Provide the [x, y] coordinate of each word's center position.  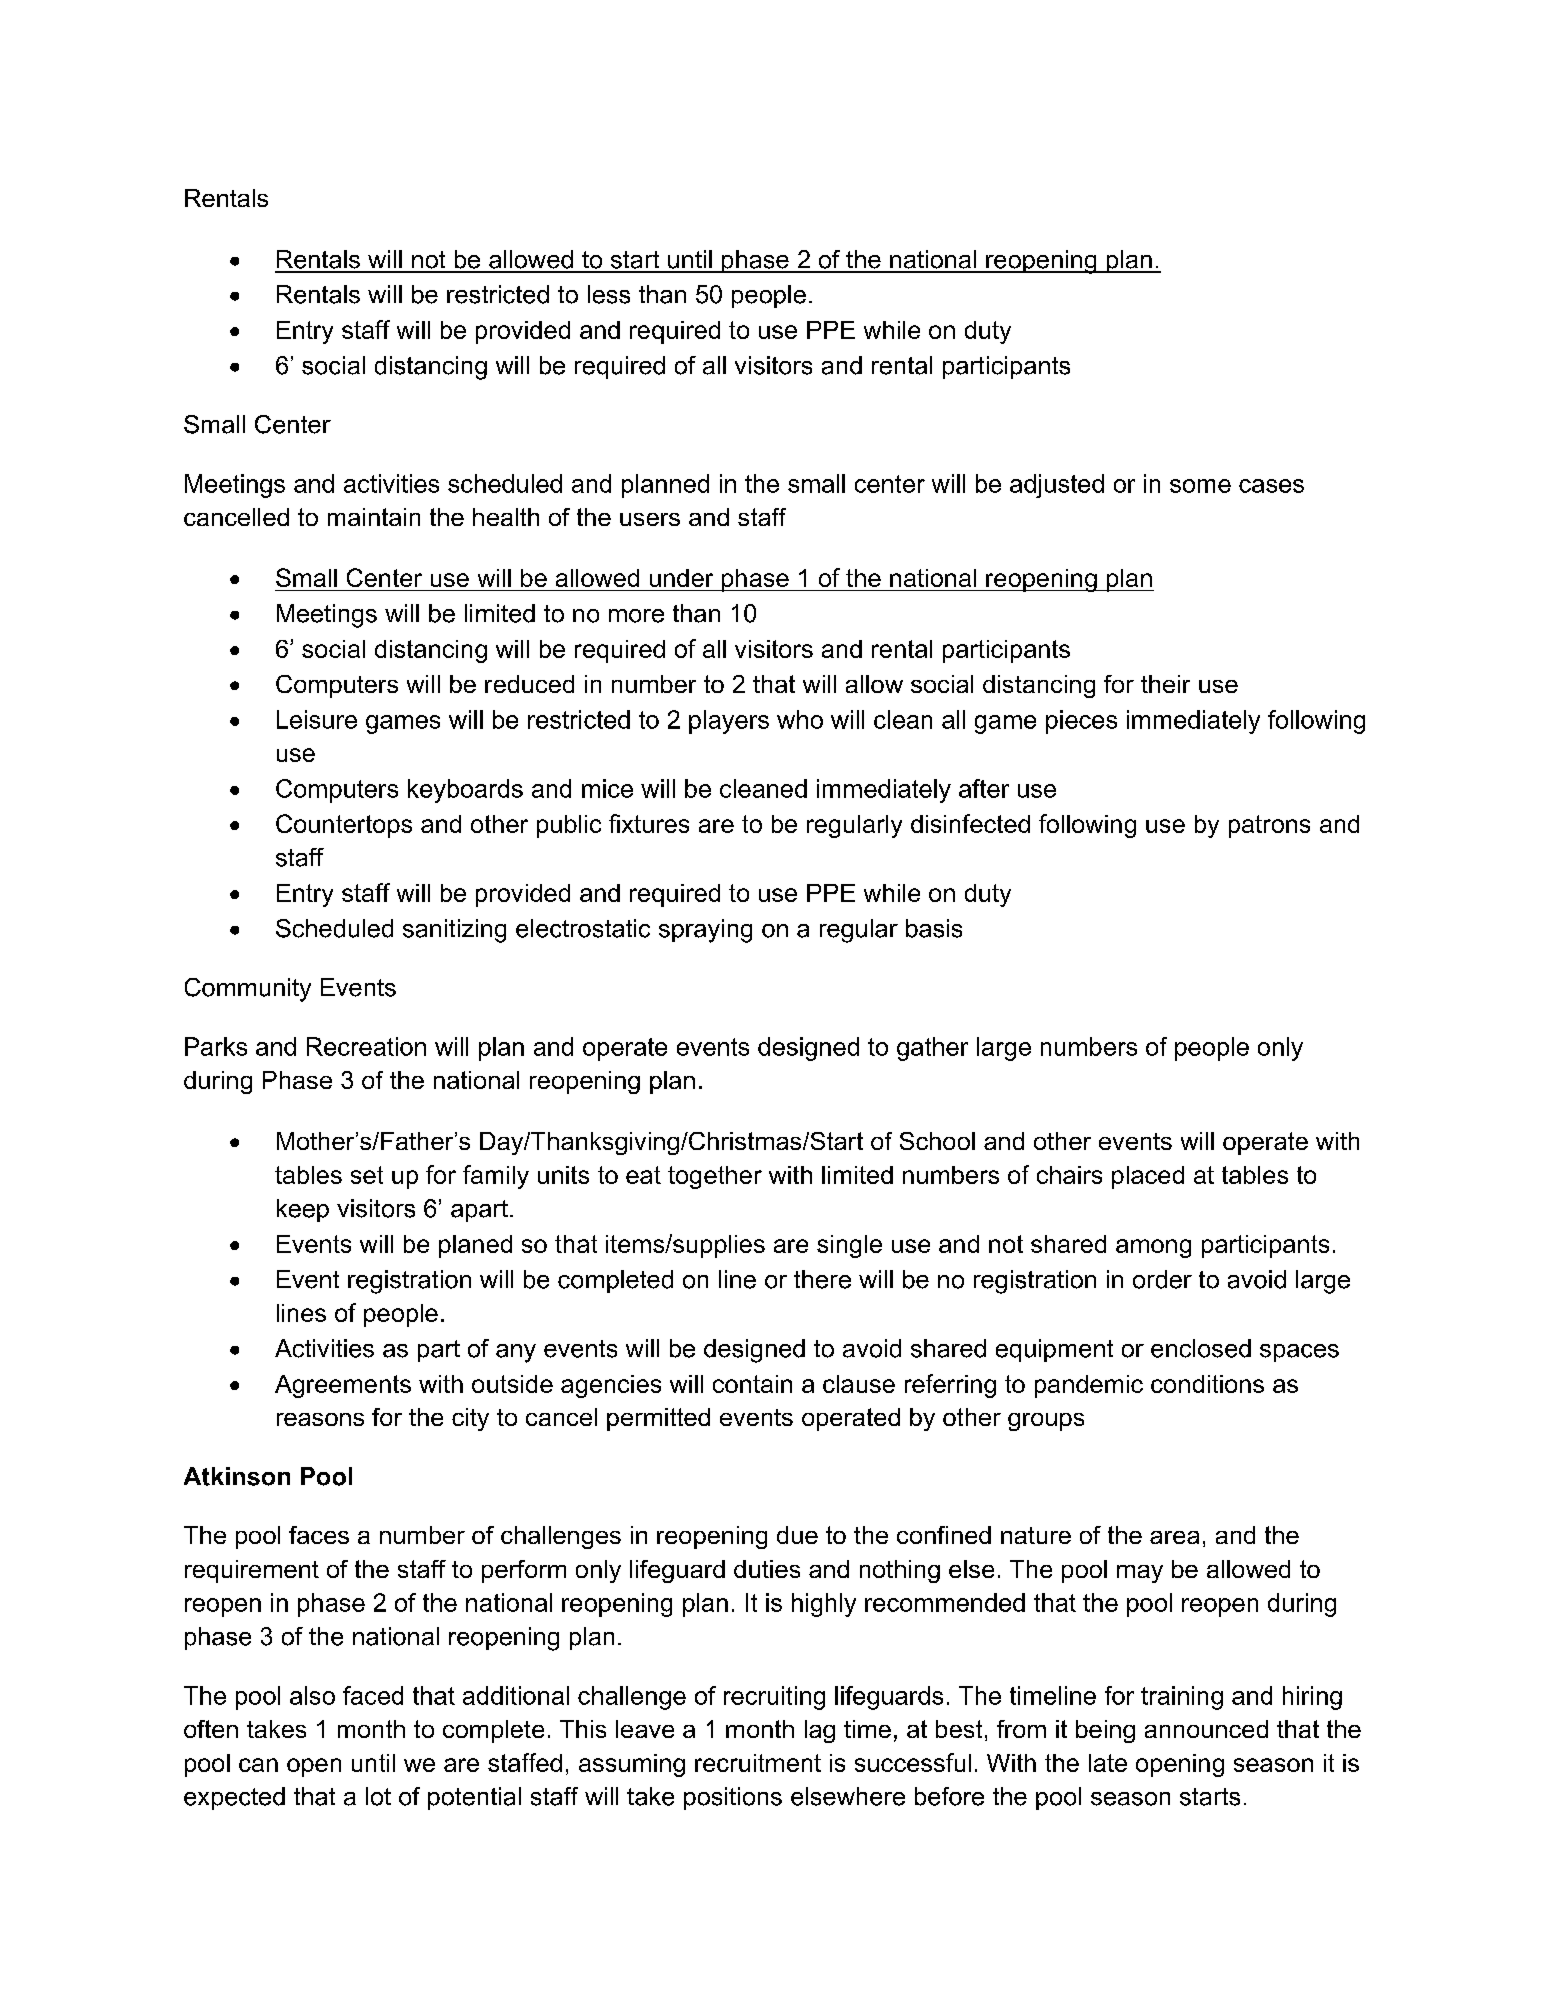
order [1162, 1279]
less [609, 294]
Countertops [344, 826]
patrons [1269, 826]
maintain [374, 517]
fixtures [649, 823]
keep [303, 1210]
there [822, 1279]
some [1200, 486]
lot [378, 1796]
